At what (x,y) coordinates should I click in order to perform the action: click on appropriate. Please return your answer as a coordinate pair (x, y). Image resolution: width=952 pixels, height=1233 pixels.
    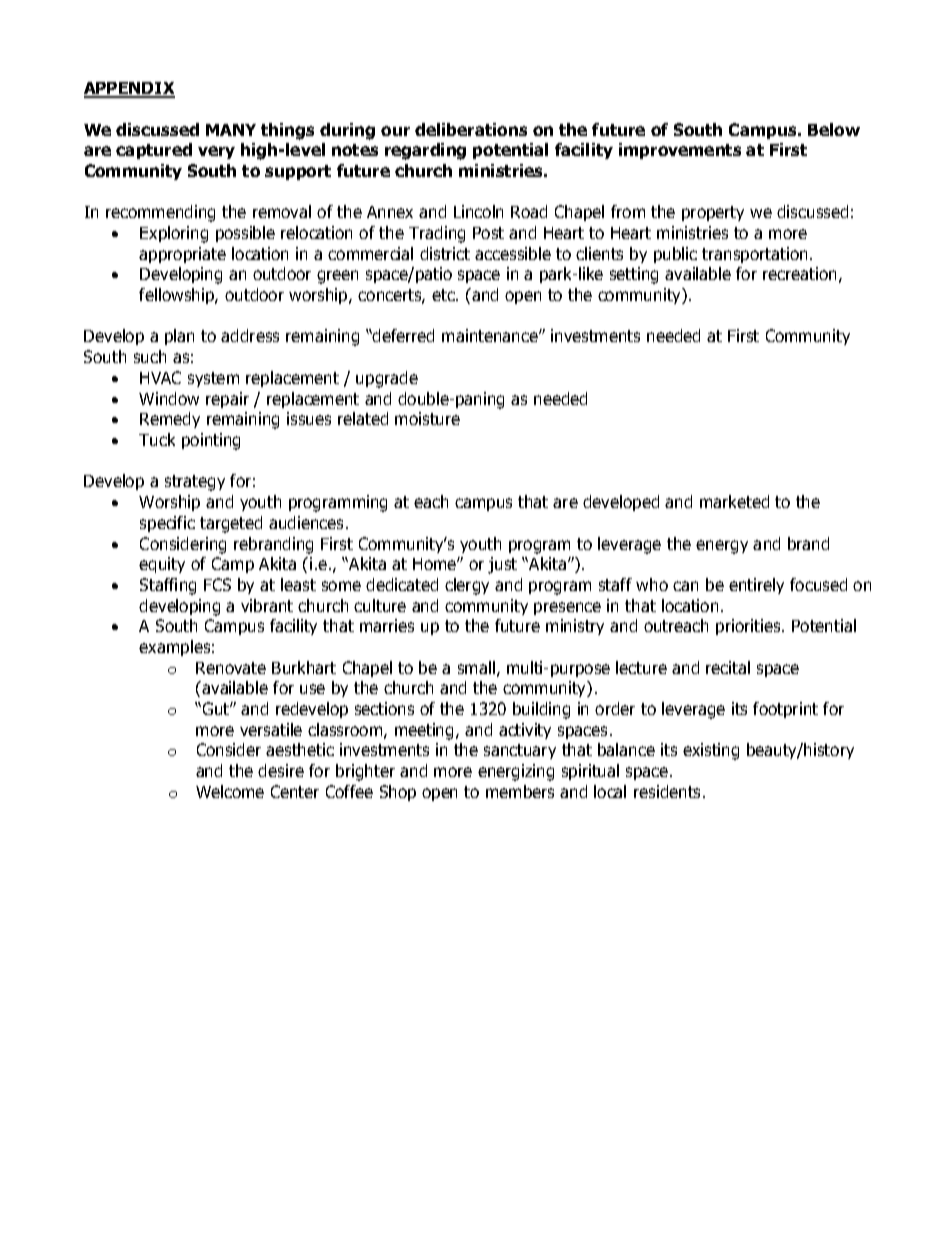
    Looking at the image, I should click on (182, 255).
